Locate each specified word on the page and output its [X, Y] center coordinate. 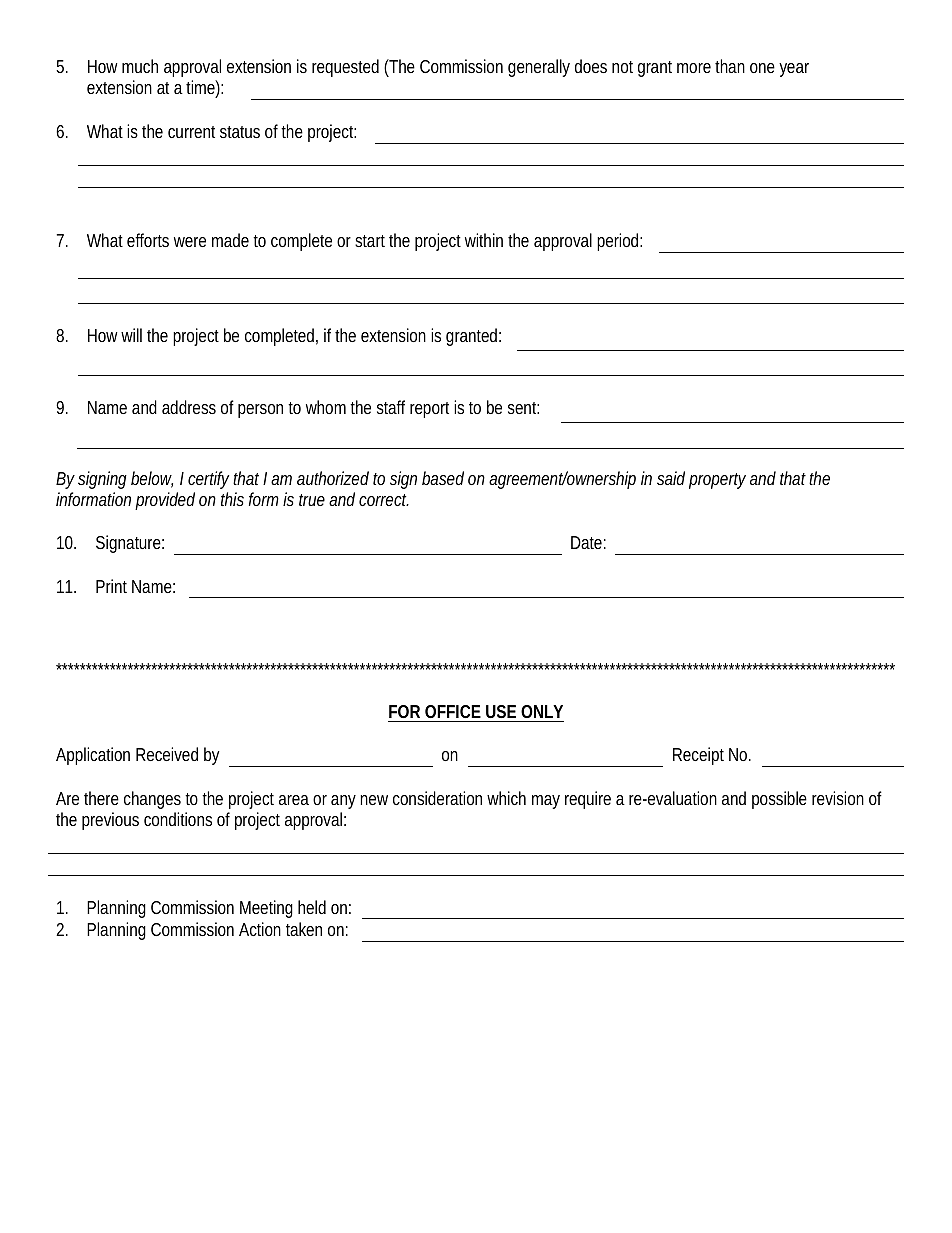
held [312, 907]
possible [779, 800]
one [762, 68]
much [140, 66]
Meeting [266, 909]
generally [539, 68]
